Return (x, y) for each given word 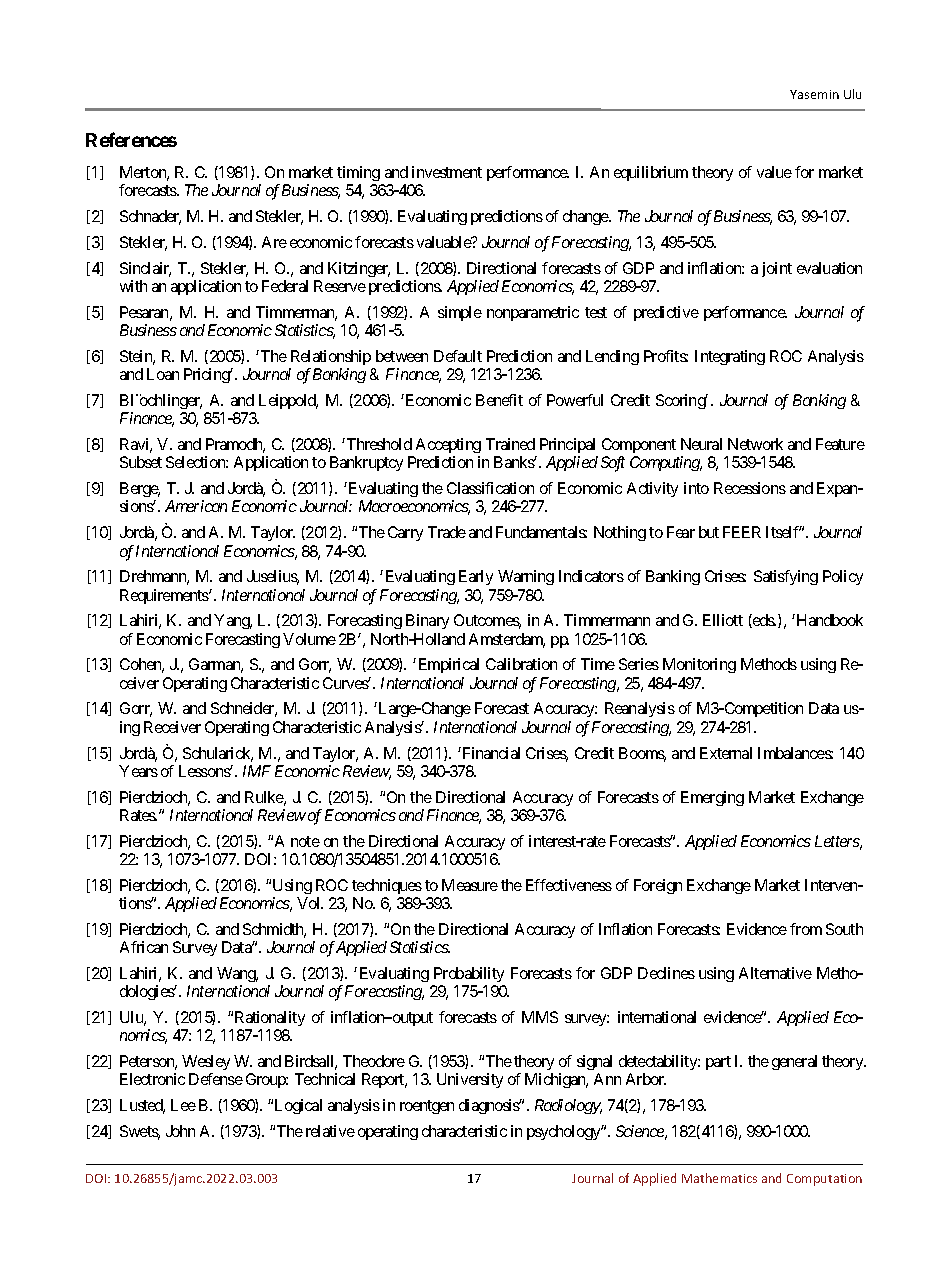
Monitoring (699, 665)
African (144, 947)
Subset (141, 462)
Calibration (521, 664)
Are (274, 242)
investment (447, 172)
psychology (564, 1132)
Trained (510, 444)
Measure (470, 885)
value (774, 172)
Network (755, 444)
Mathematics (719, 1178)
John (180, 1131)
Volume (309, 639)
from (806, 929)
